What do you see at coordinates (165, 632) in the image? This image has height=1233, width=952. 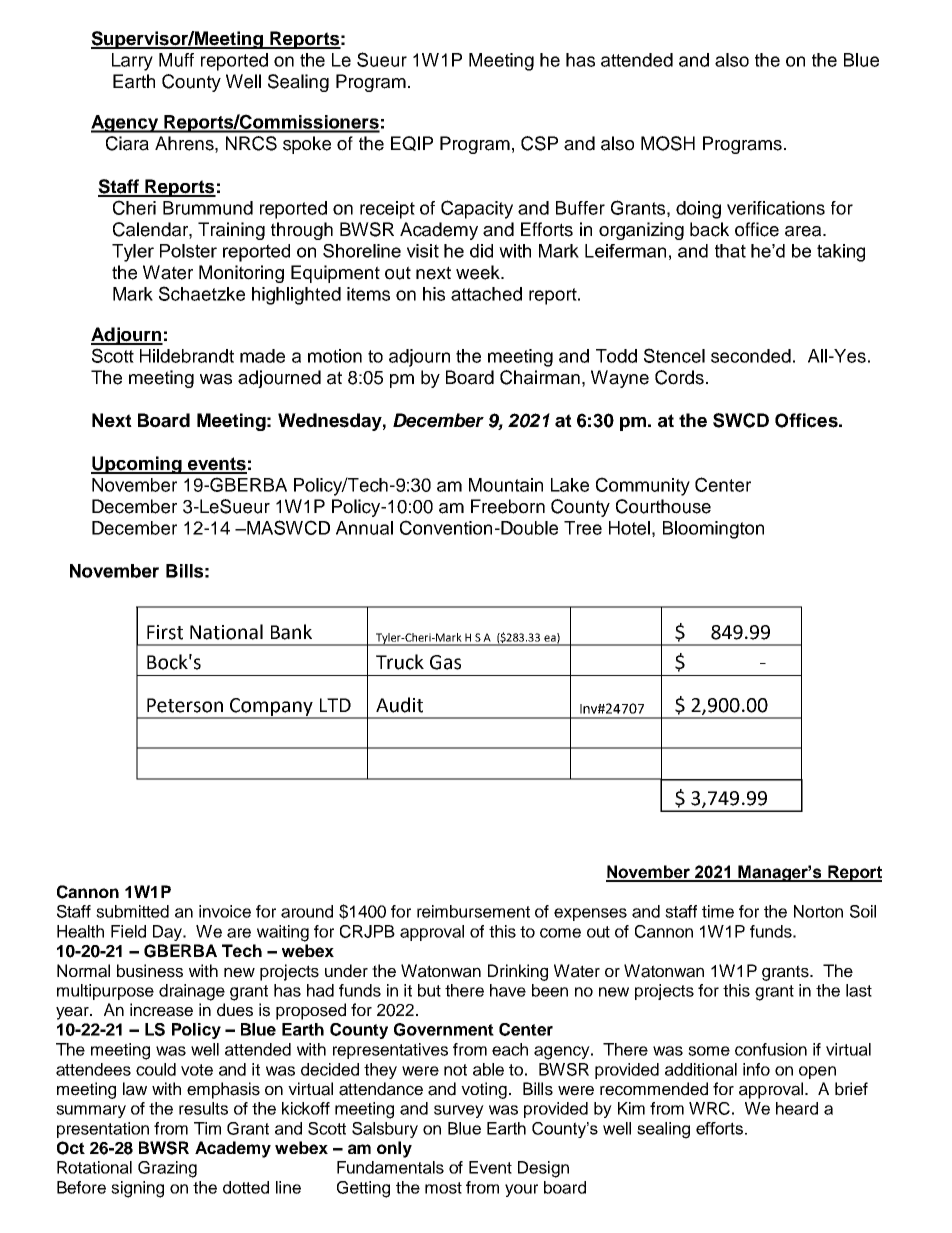 I see `First` at bounding box center [165, 632].
